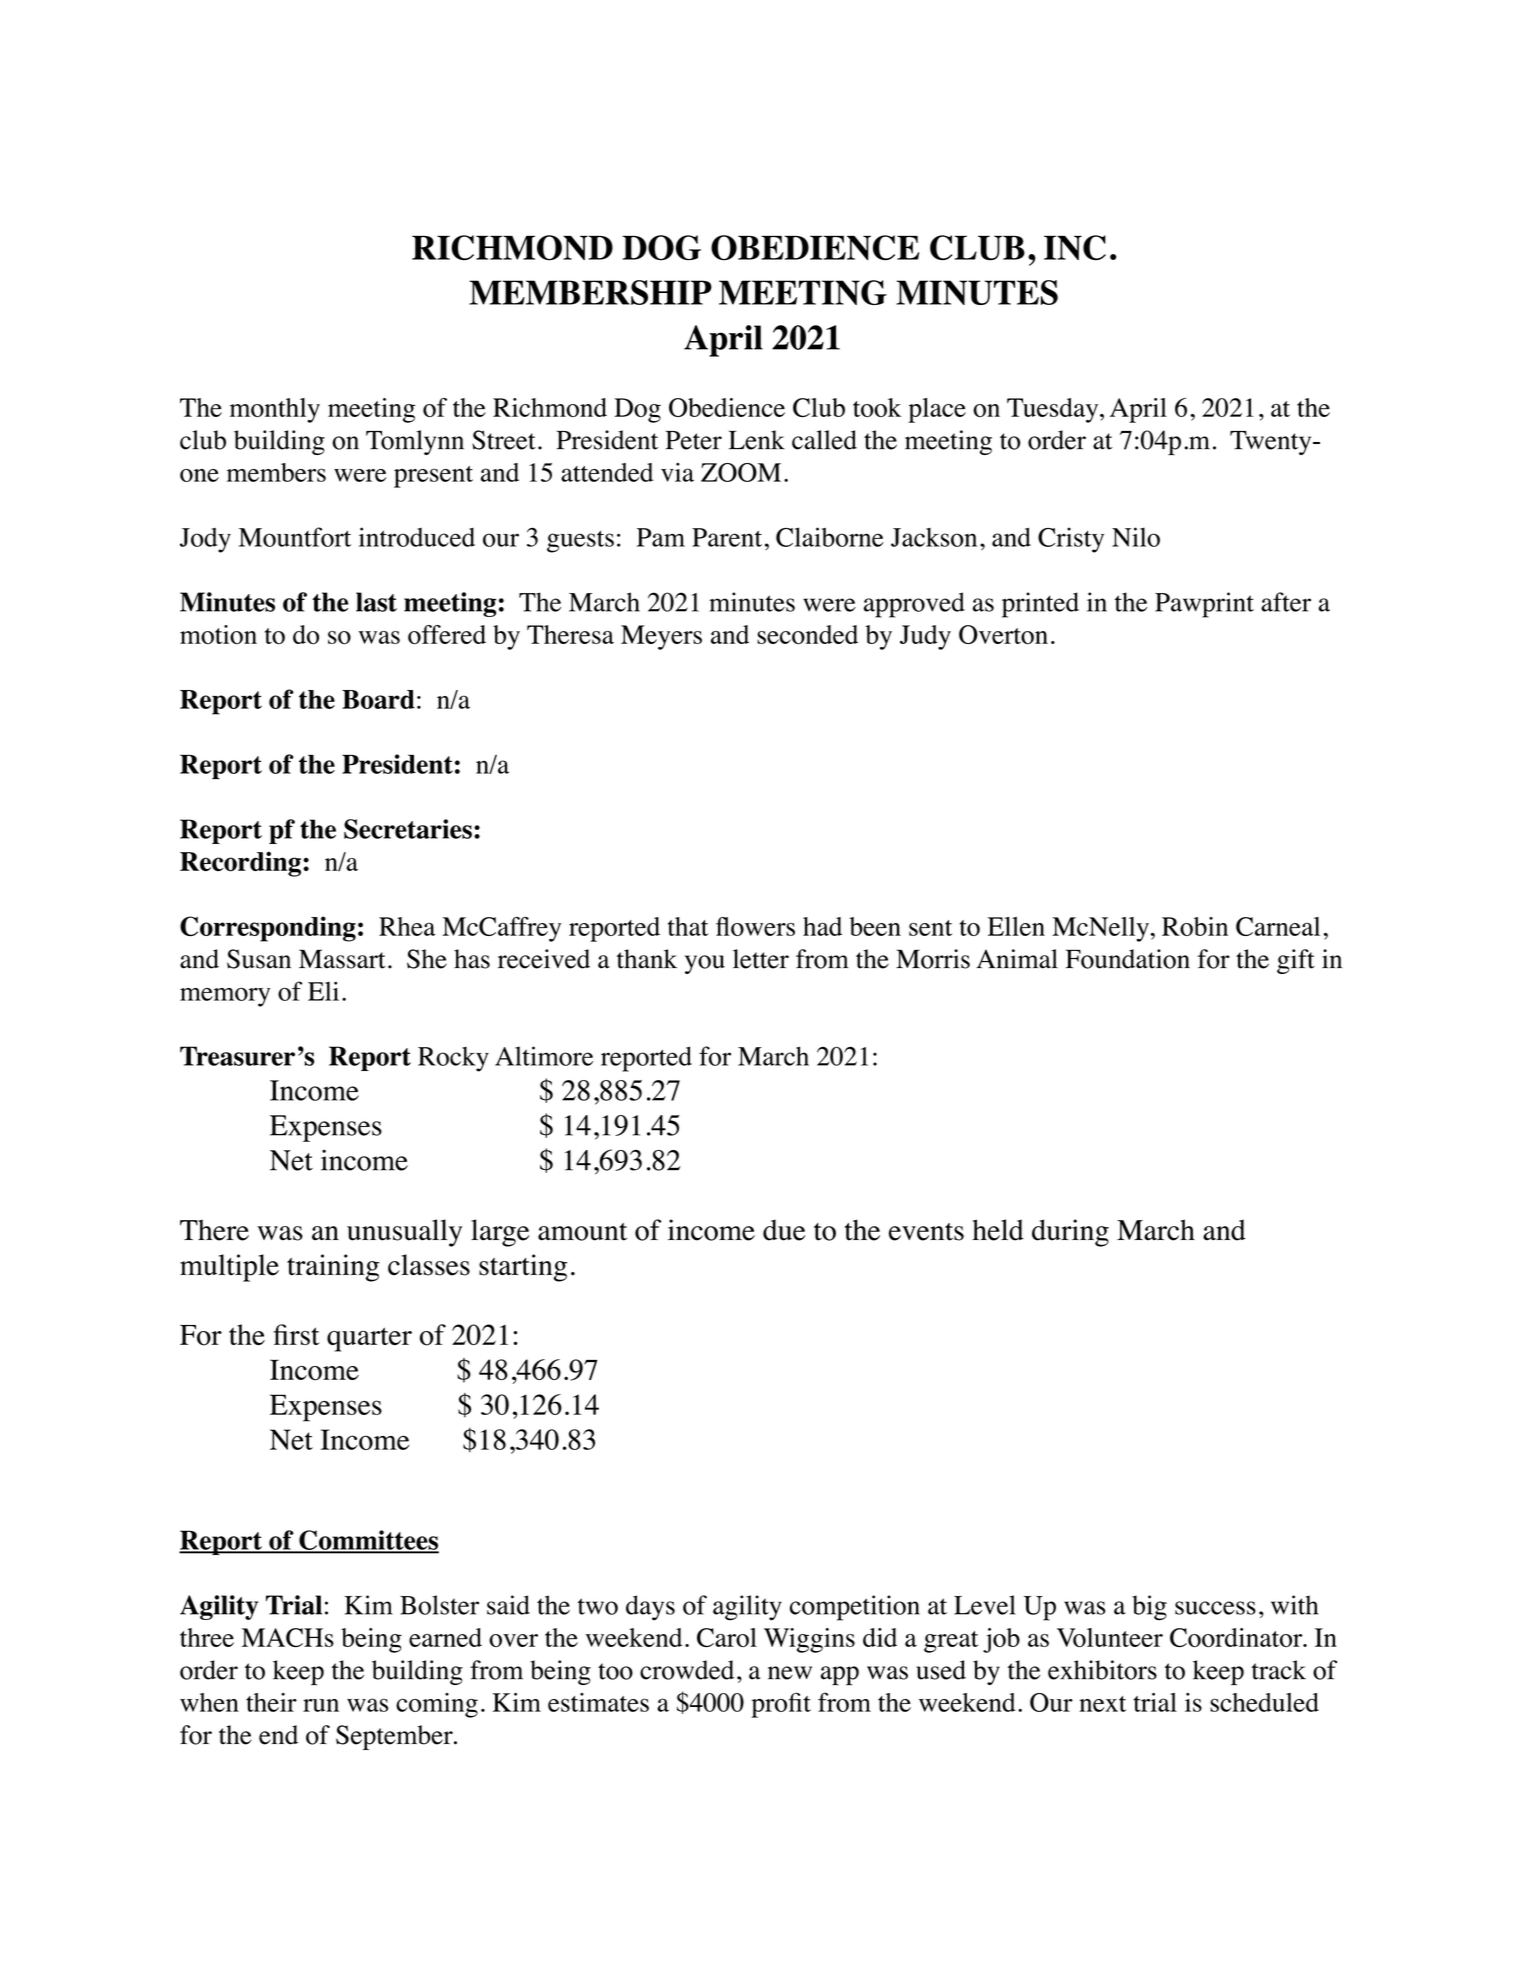 This document has width=1527, height=1976. What do you see at coordinates (404, 1233) in the document?
I see `unusually` at bounding box center [404, 1233].
